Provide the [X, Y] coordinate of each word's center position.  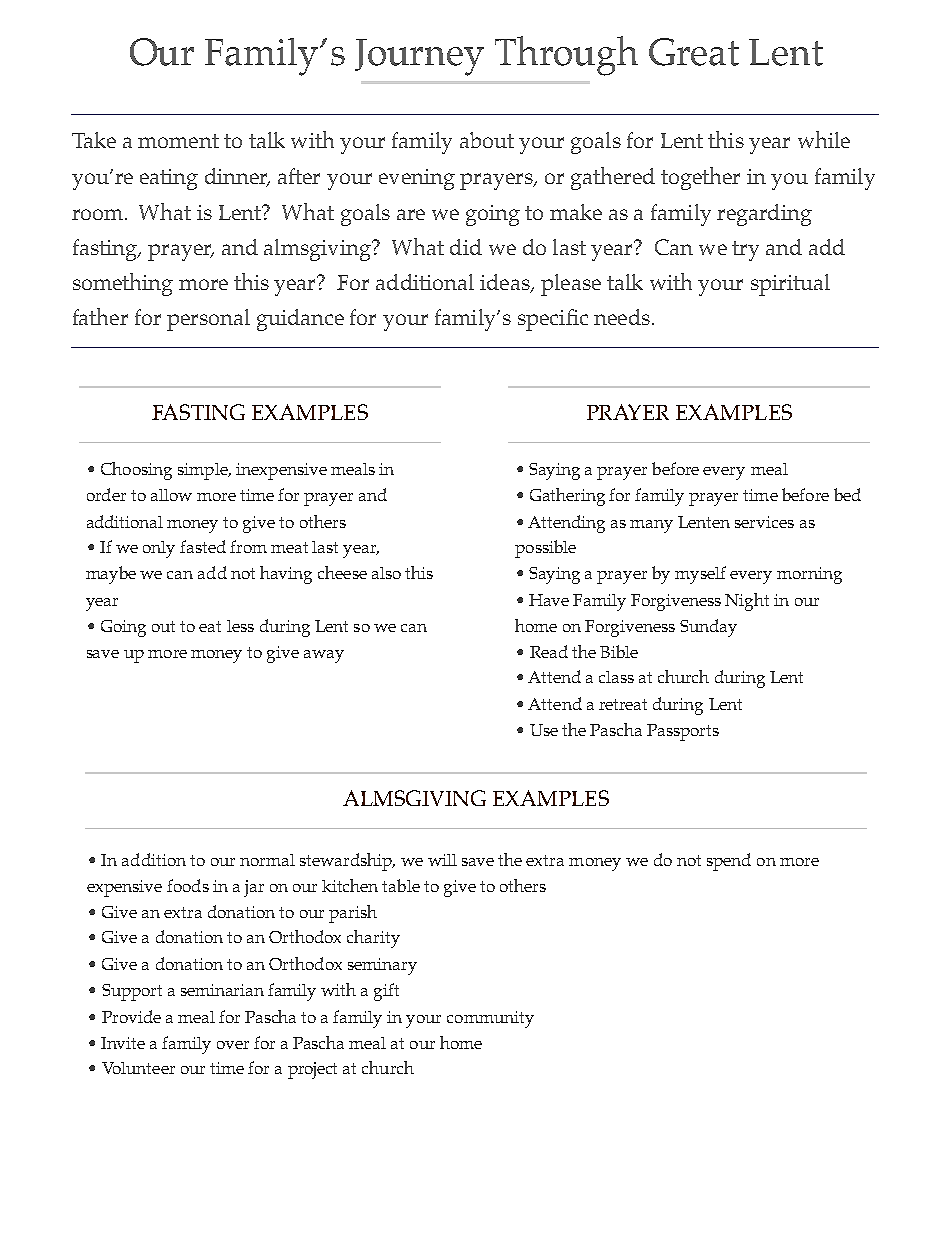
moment [178, 141]
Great [694, 52]
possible [545, 549]
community [490, 1019]
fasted [203, 546]
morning [809, 575]
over [233, 1045]
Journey [419, 57]
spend [729, 862]
